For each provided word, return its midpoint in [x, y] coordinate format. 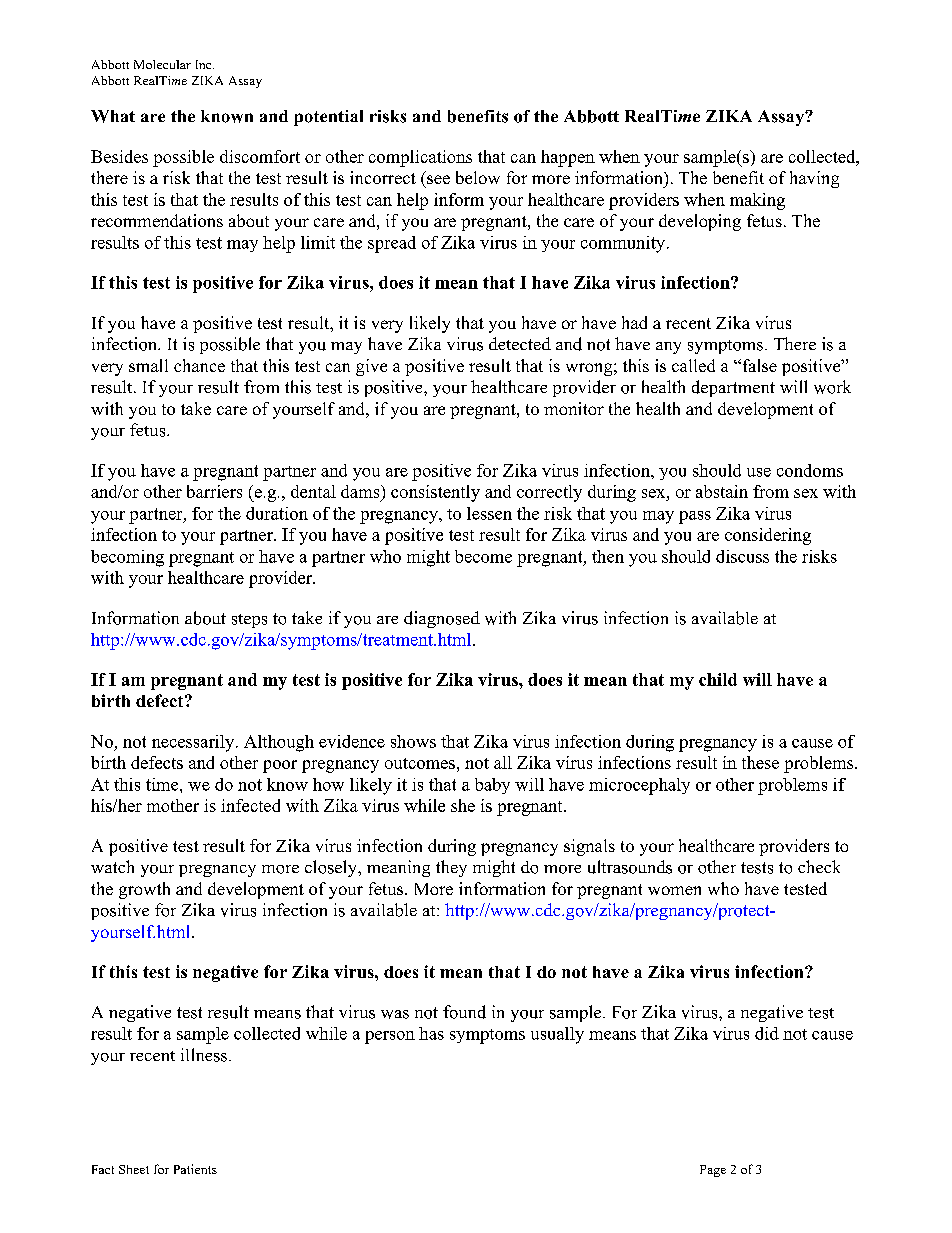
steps [249, 621]
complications [420, 158]
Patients [195, 1169]
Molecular [162, 64]
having [814, 179]
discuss [742, 556]
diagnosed [442, 619]
